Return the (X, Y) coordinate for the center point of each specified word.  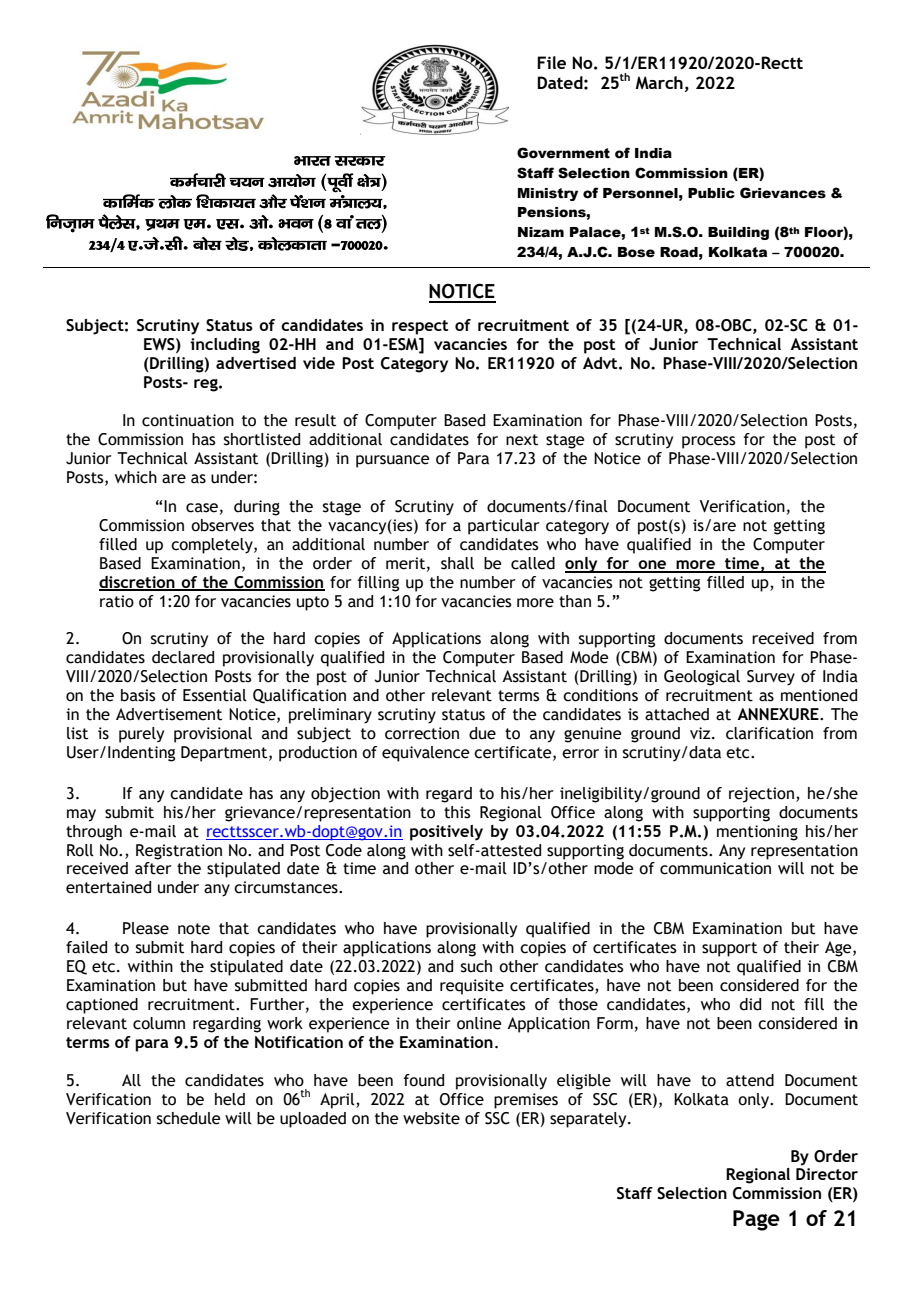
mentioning (757, 833)
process (709, 442)
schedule (188, 1118)
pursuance (392, 461)
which (136, 477)
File (551, 62)
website (431, 1118)
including (225, 346)
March (659, 82)
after (153, 868)
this (457, 812)
